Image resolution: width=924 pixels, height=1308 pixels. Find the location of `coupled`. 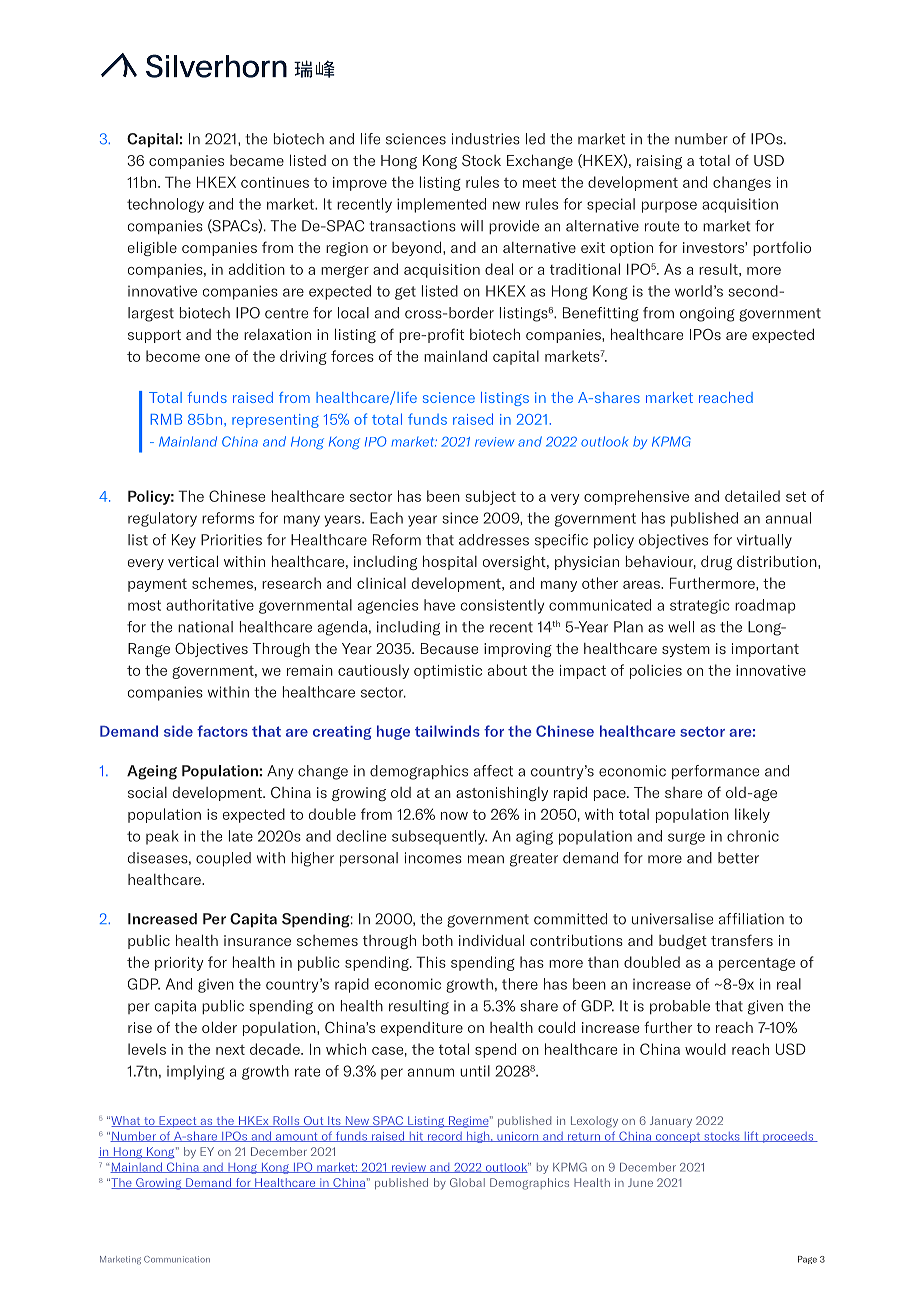

coupled is located at coordinates (223, 859).
